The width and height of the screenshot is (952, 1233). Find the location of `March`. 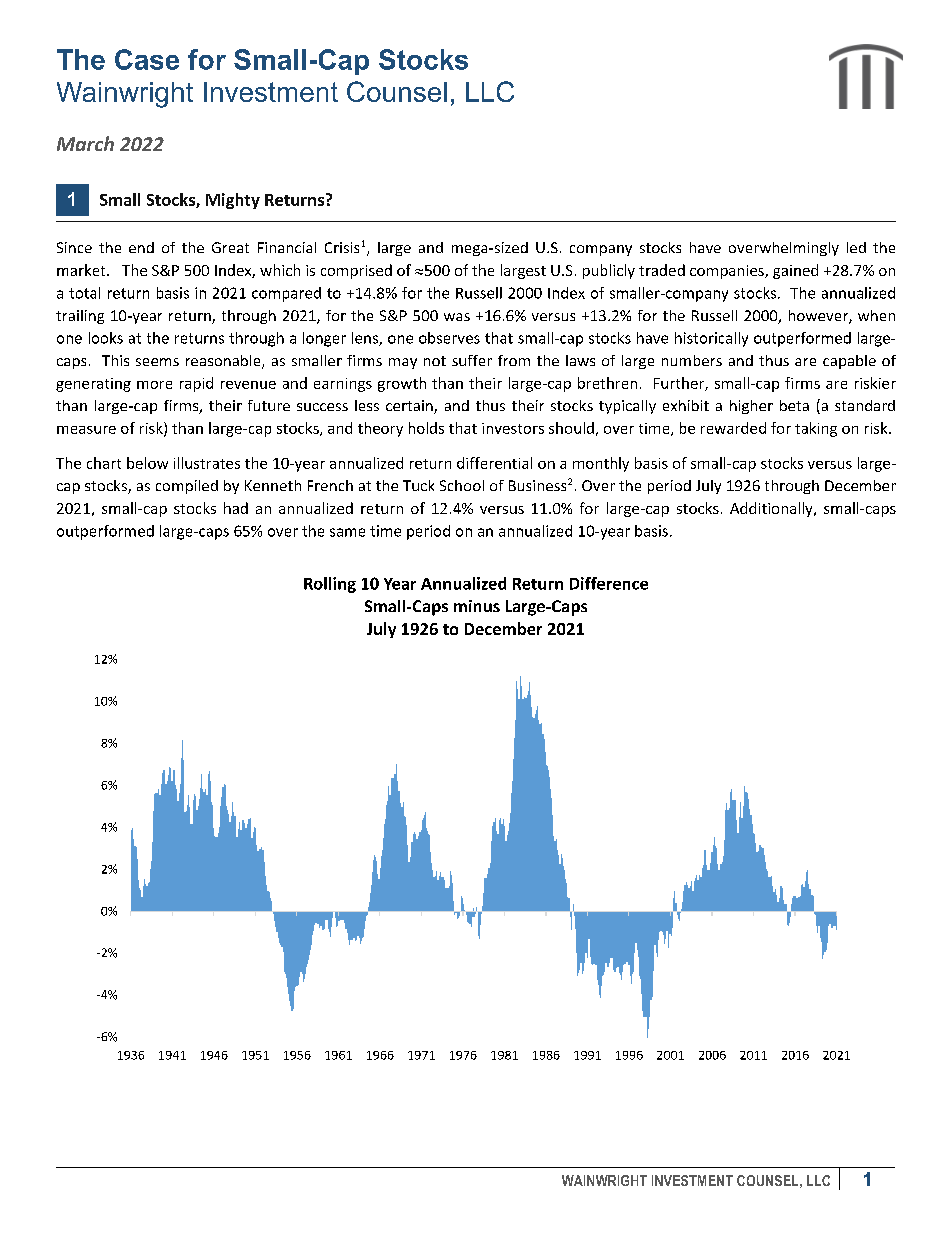

March is located at coordinates (85, 143).
